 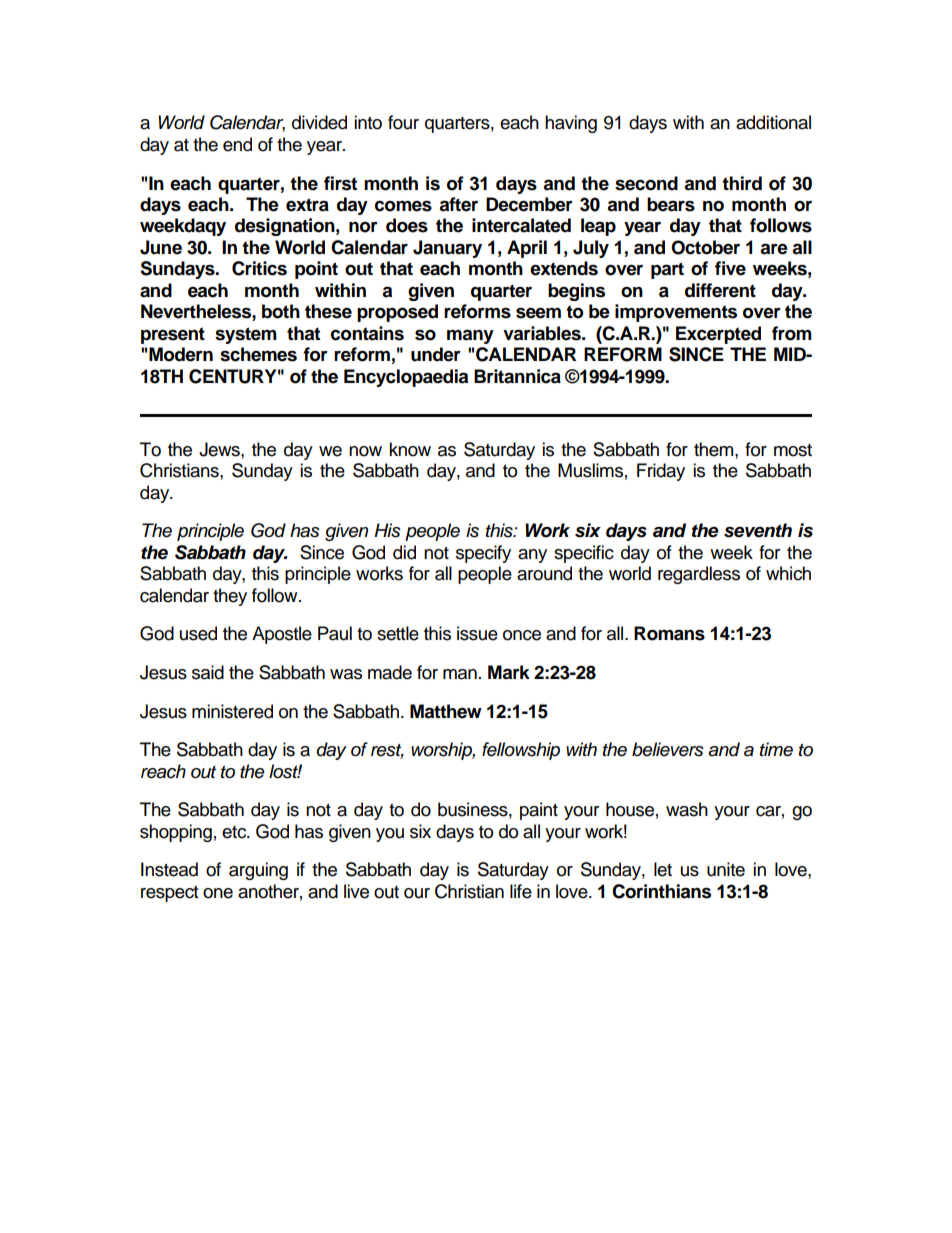 I want to click on life, so click(x=521, y=891).
